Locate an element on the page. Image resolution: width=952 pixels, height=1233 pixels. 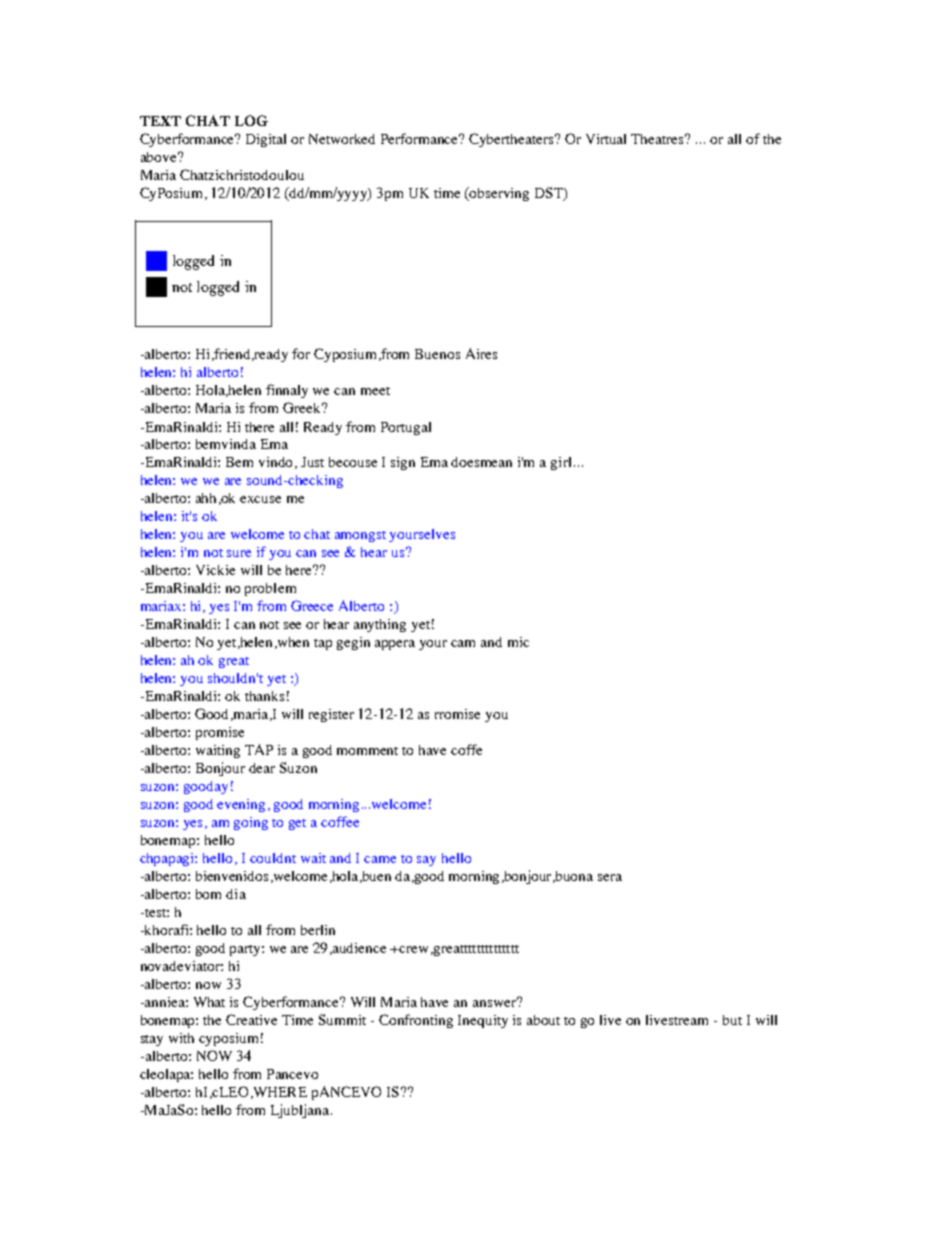
excuse is located at coordinates (260, 499).
